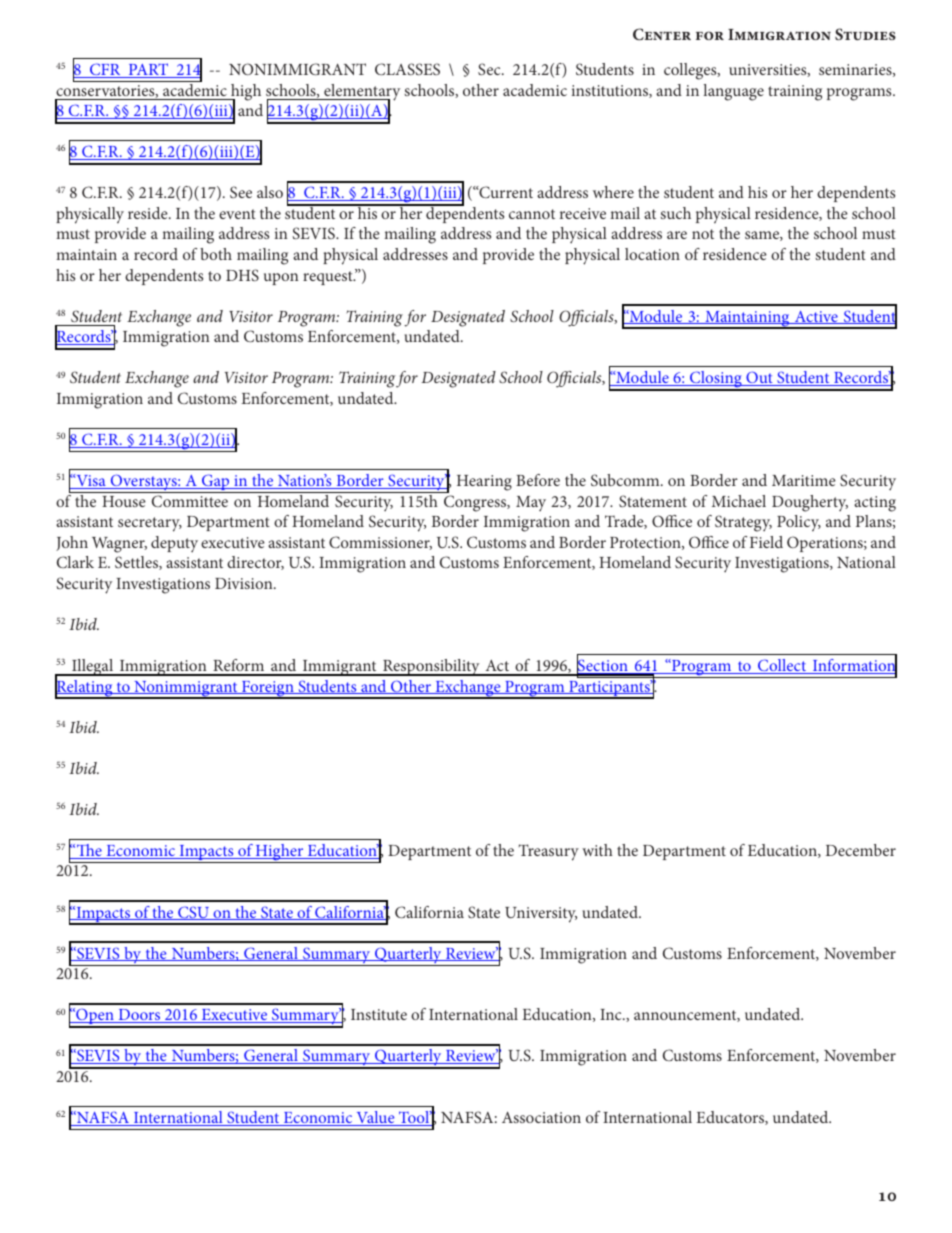 The image size is (952, 1233). I want to click on Association, so click(541, 1117).
